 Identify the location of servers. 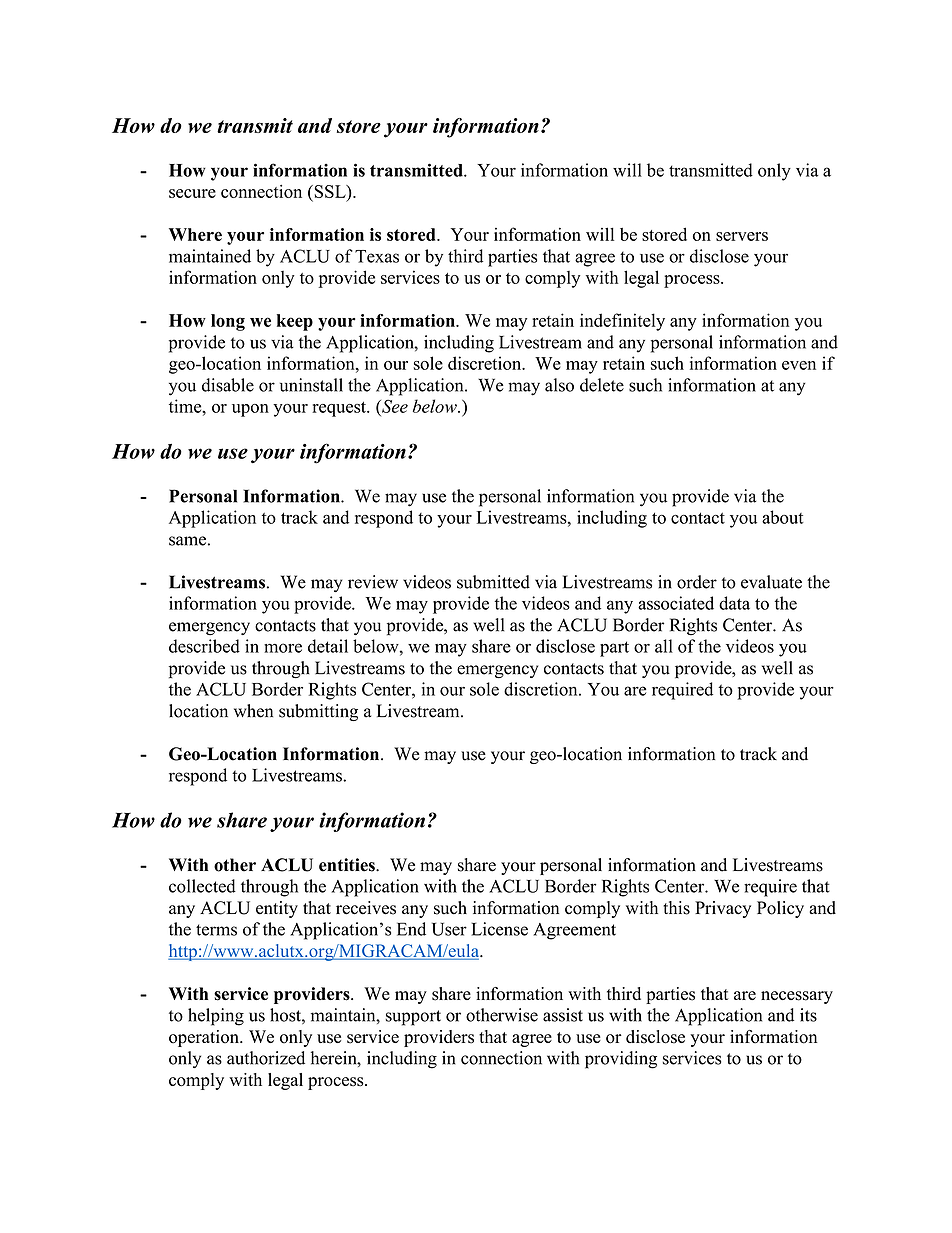
(742, 236).
